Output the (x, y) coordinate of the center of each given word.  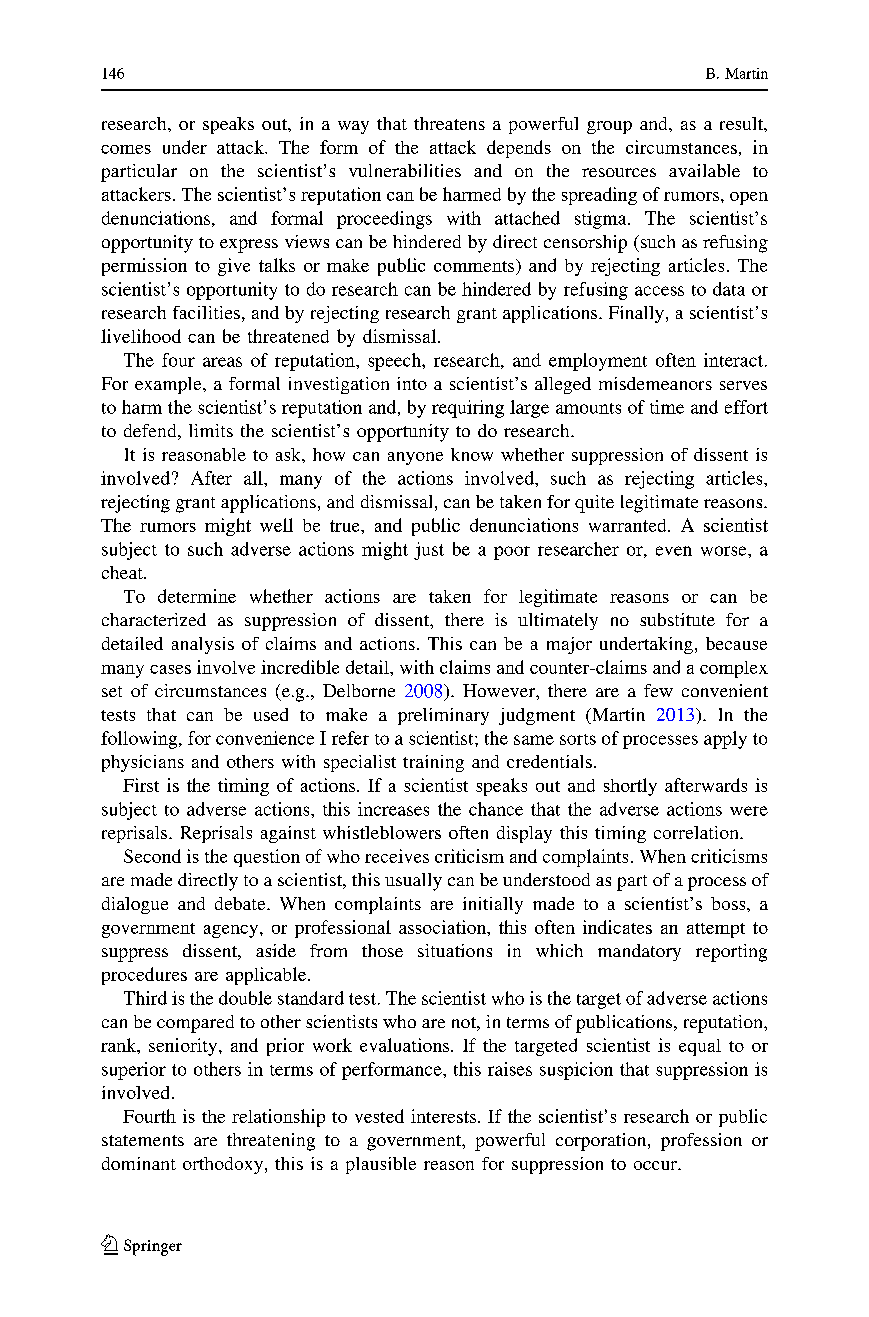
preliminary (443, 716)
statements (143, 1140)
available (704, 170)
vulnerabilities (405, 170)
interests (443, 1116)
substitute (677, 619)
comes (126, 149)
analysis (203, 645)
